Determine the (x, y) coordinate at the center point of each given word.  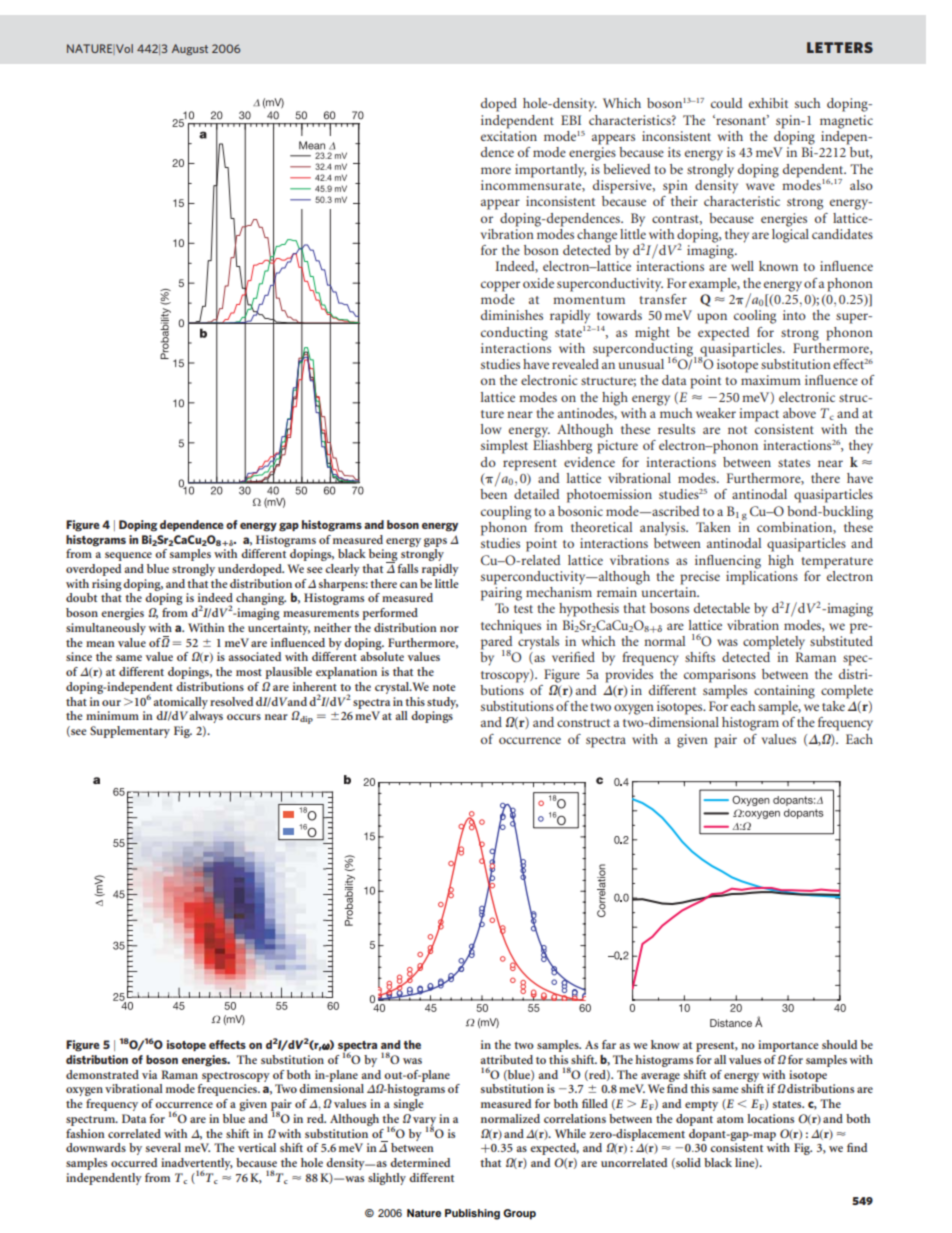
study (442, 703)
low (491, 429)
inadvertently (197, 1165)
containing (784, 692)
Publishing (472, 1214)
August (190, 49)
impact (759, 415)
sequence (128, 556)
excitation (509, 136)
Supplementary (130, 732)
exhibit (768, 103)
